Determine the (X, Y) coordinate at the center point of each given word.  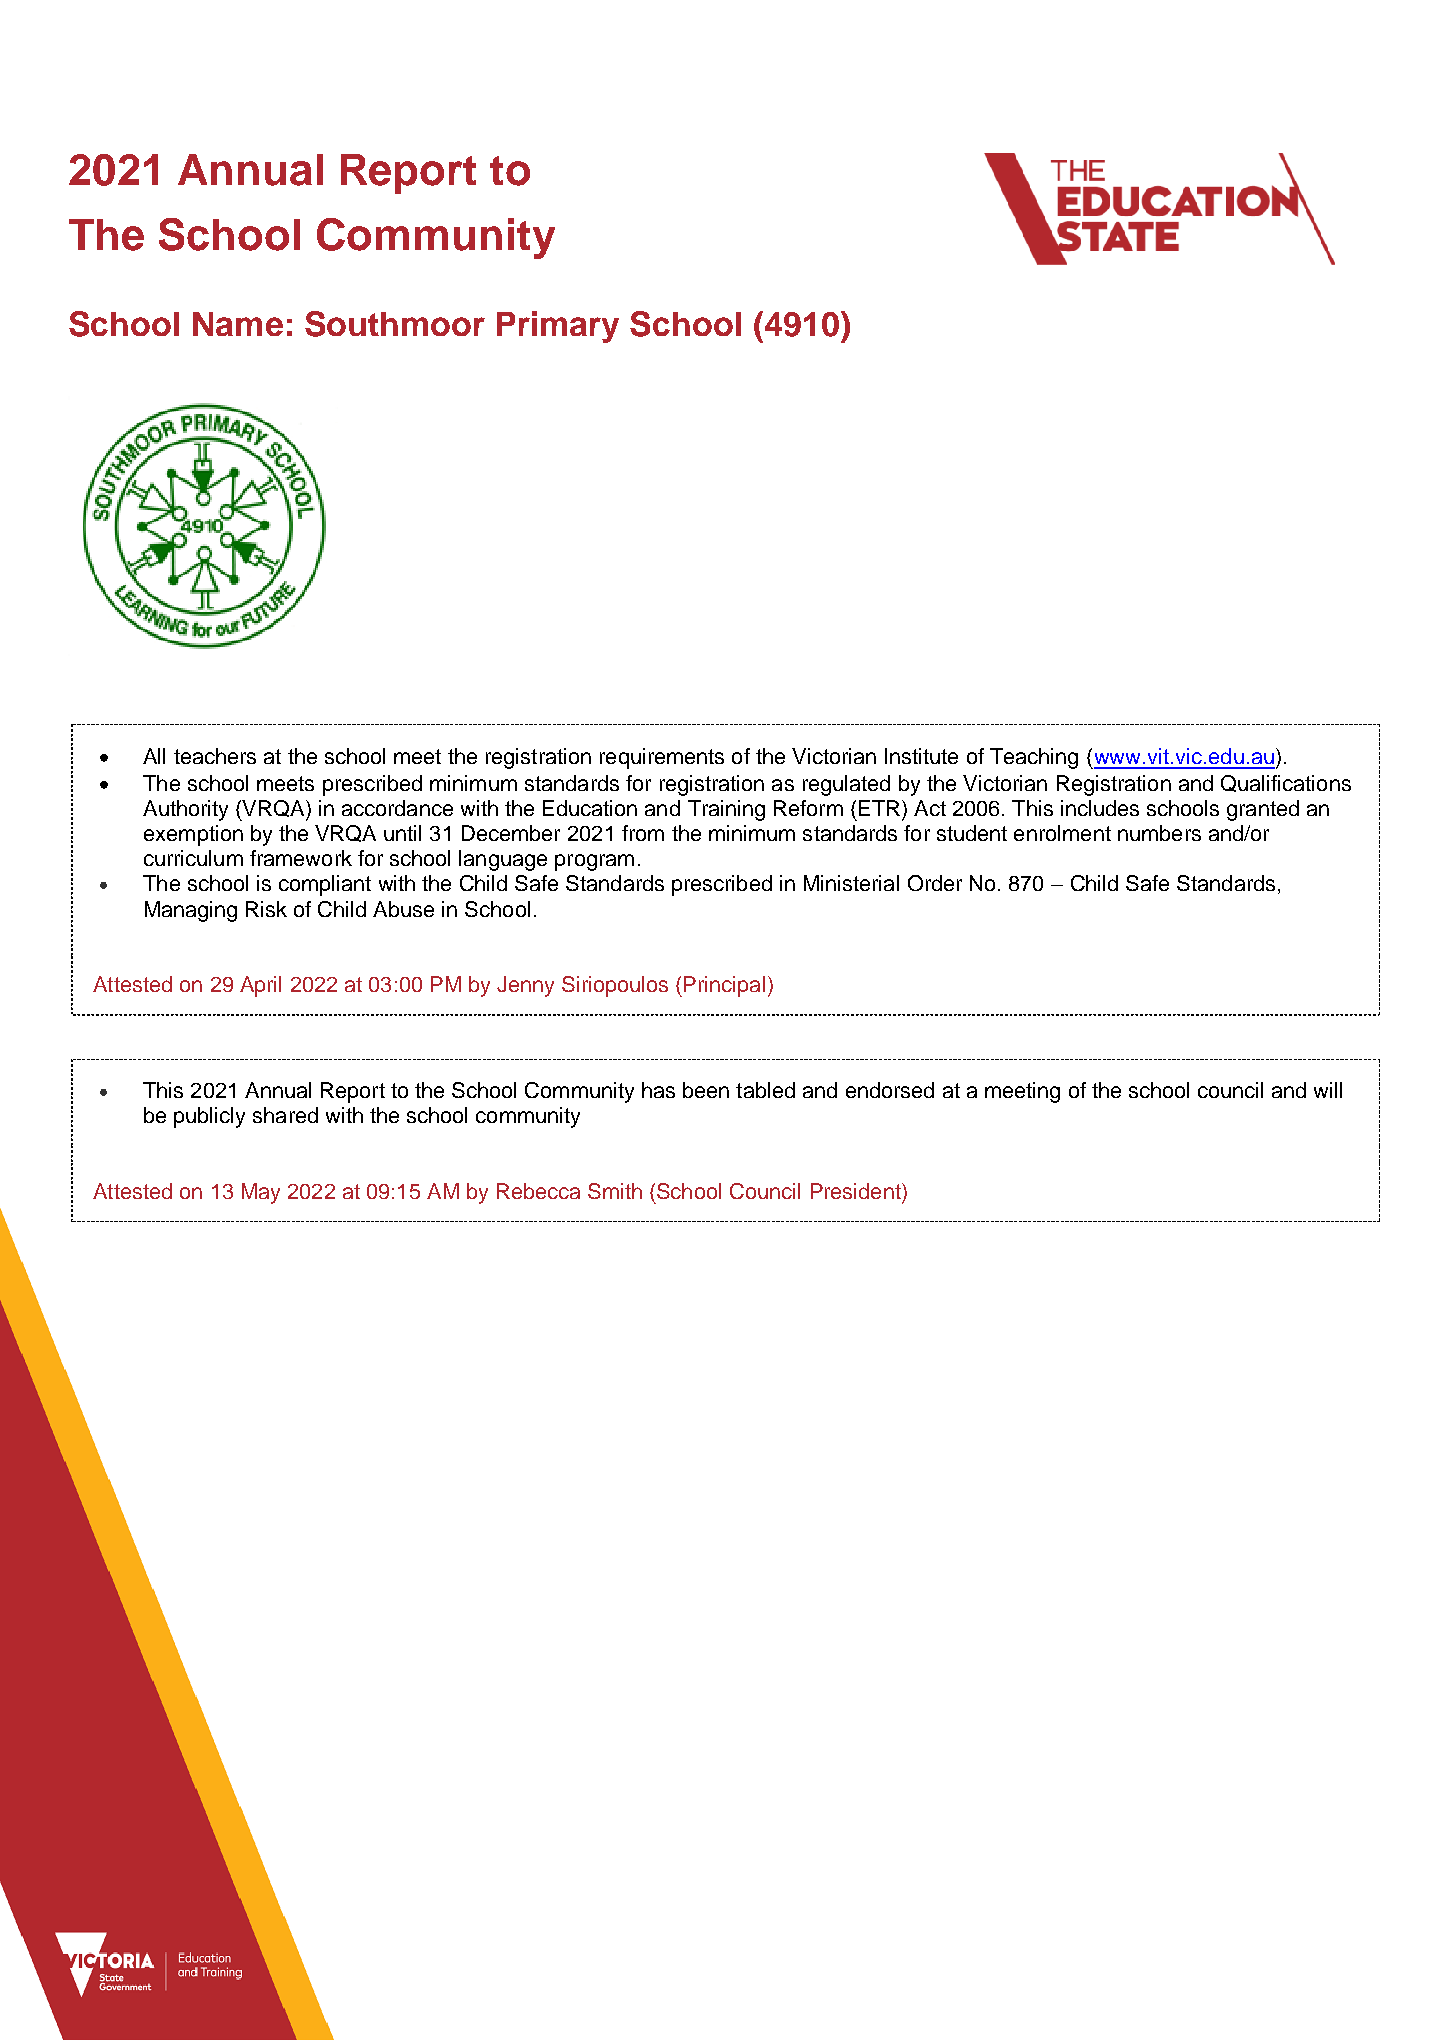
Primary (558, 327)
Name (238, 324)
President (857, 1191)
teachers (215, 756)
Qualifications (1286, 783)
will (1328, 1090)
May (261, 1193)
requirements (662, 758)
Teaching (1034, 758)
